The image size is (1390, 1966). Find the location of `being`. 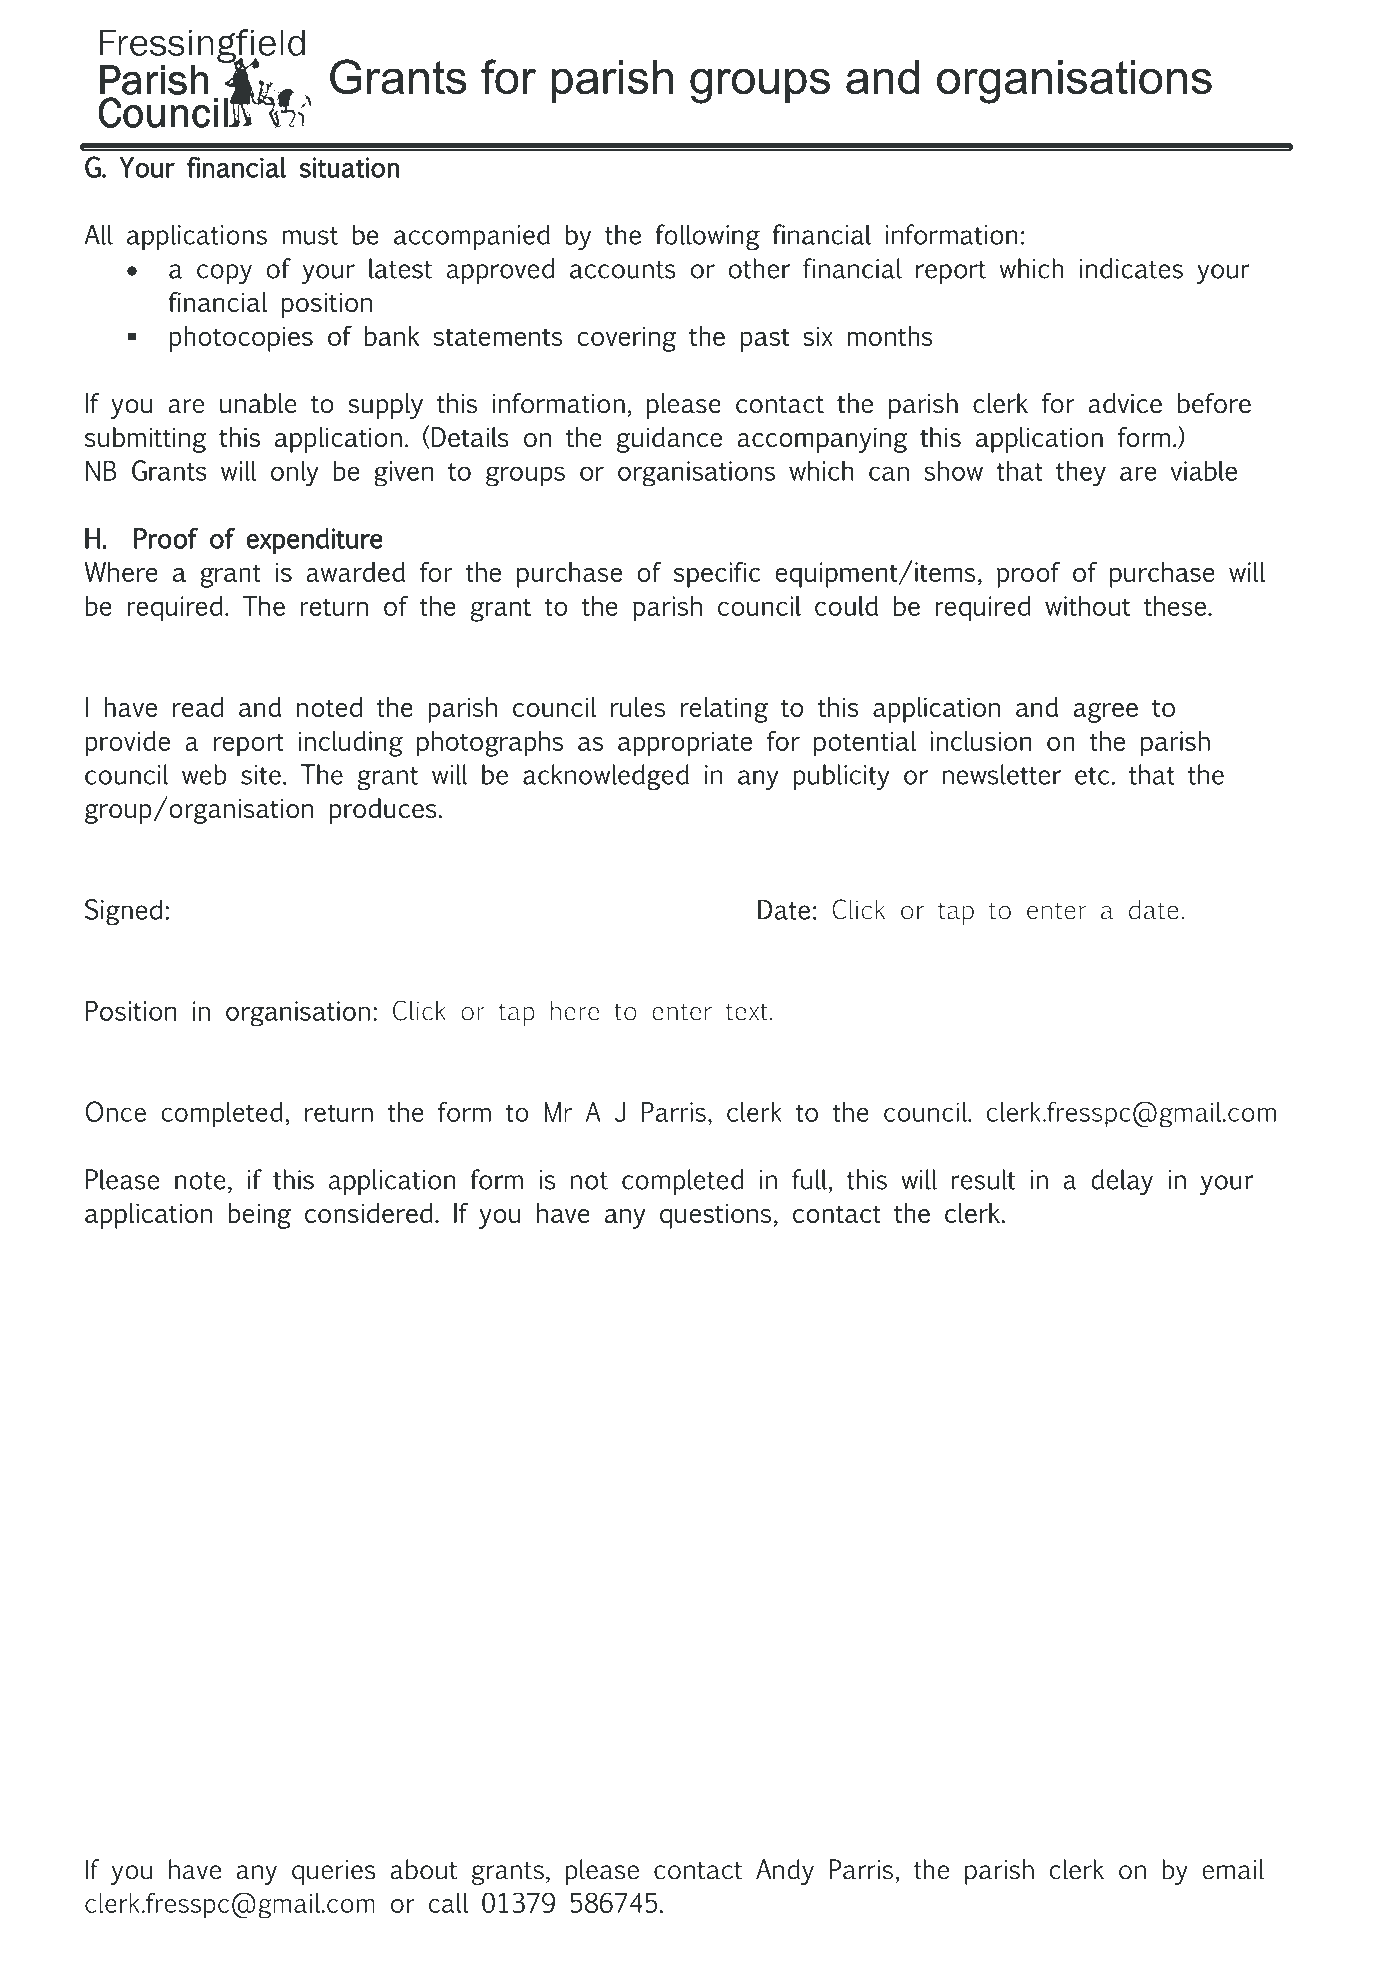

being is located at coordinates (260, 1216).
